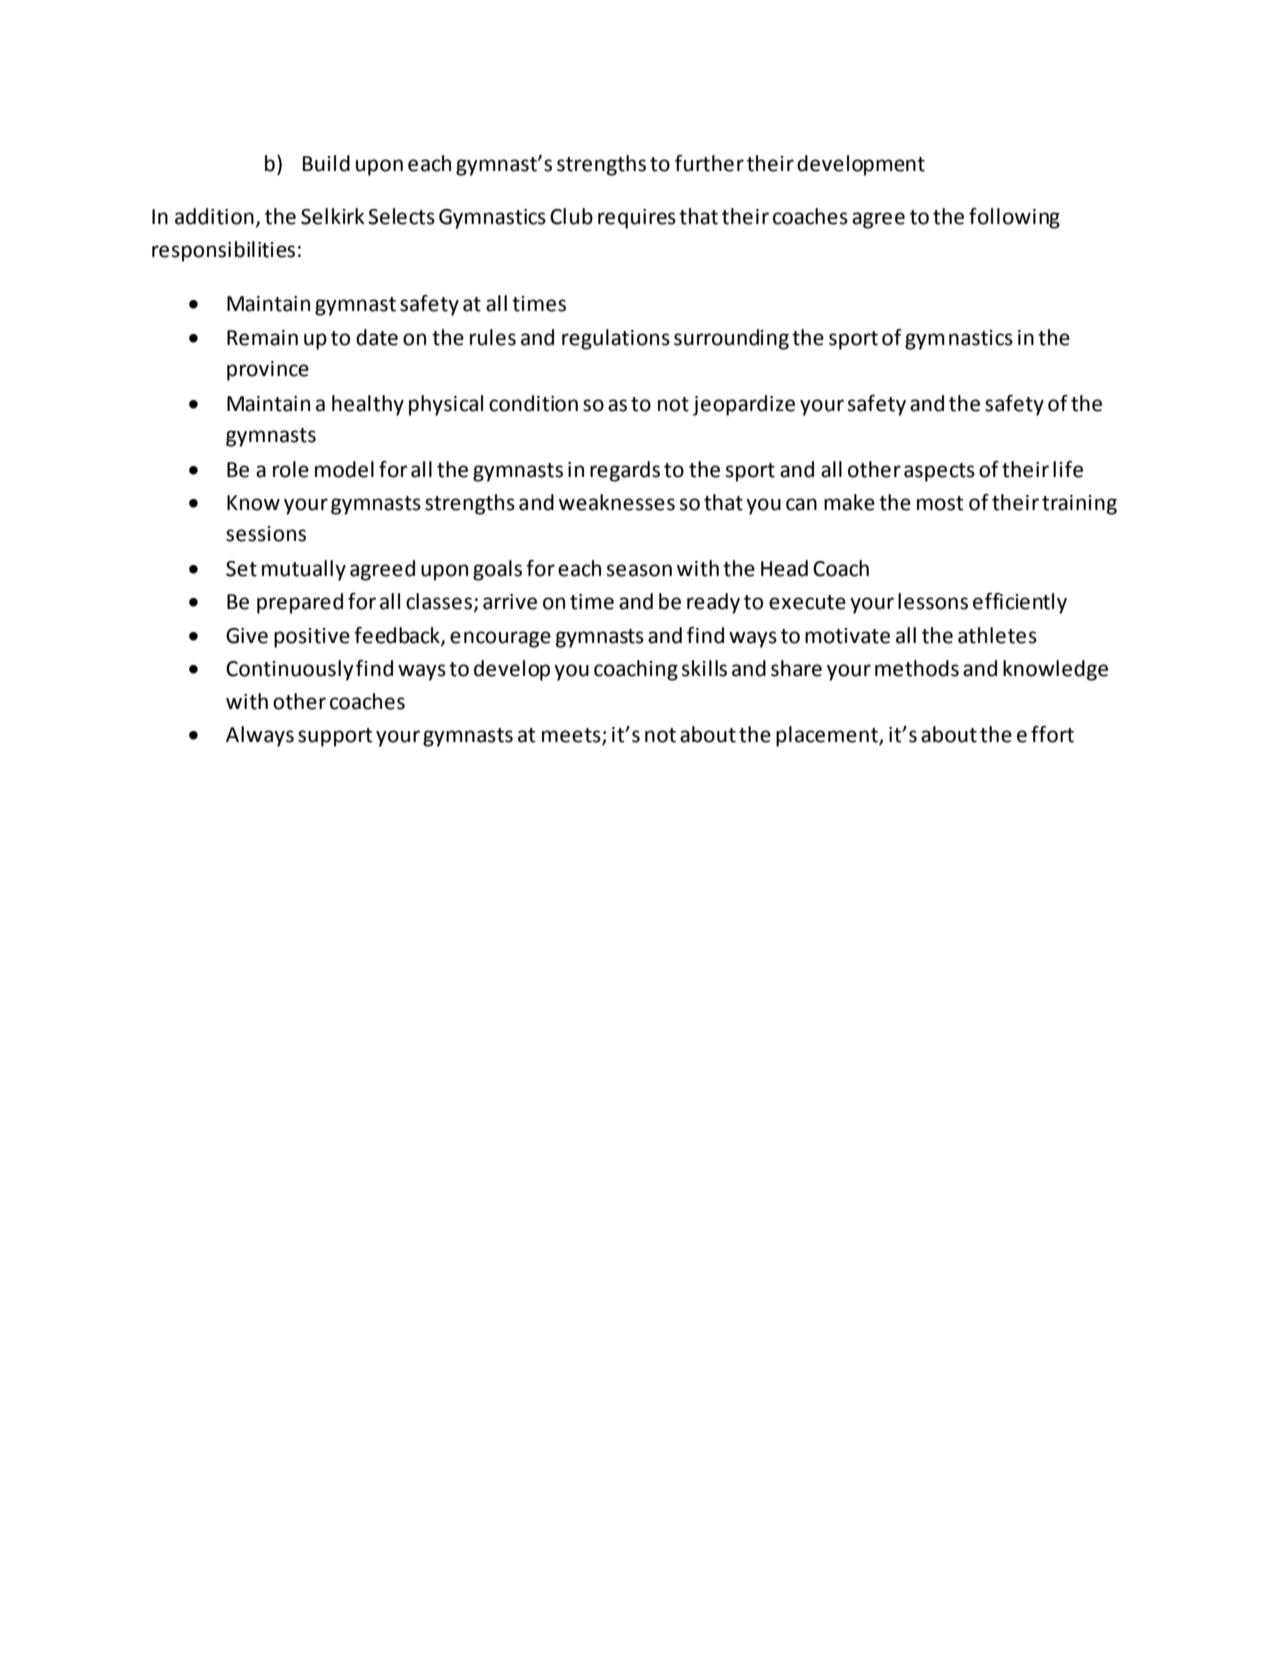  What do you see at coordinates (639, 570) in the image?
I see `season` at bounding box center [639, 570].
